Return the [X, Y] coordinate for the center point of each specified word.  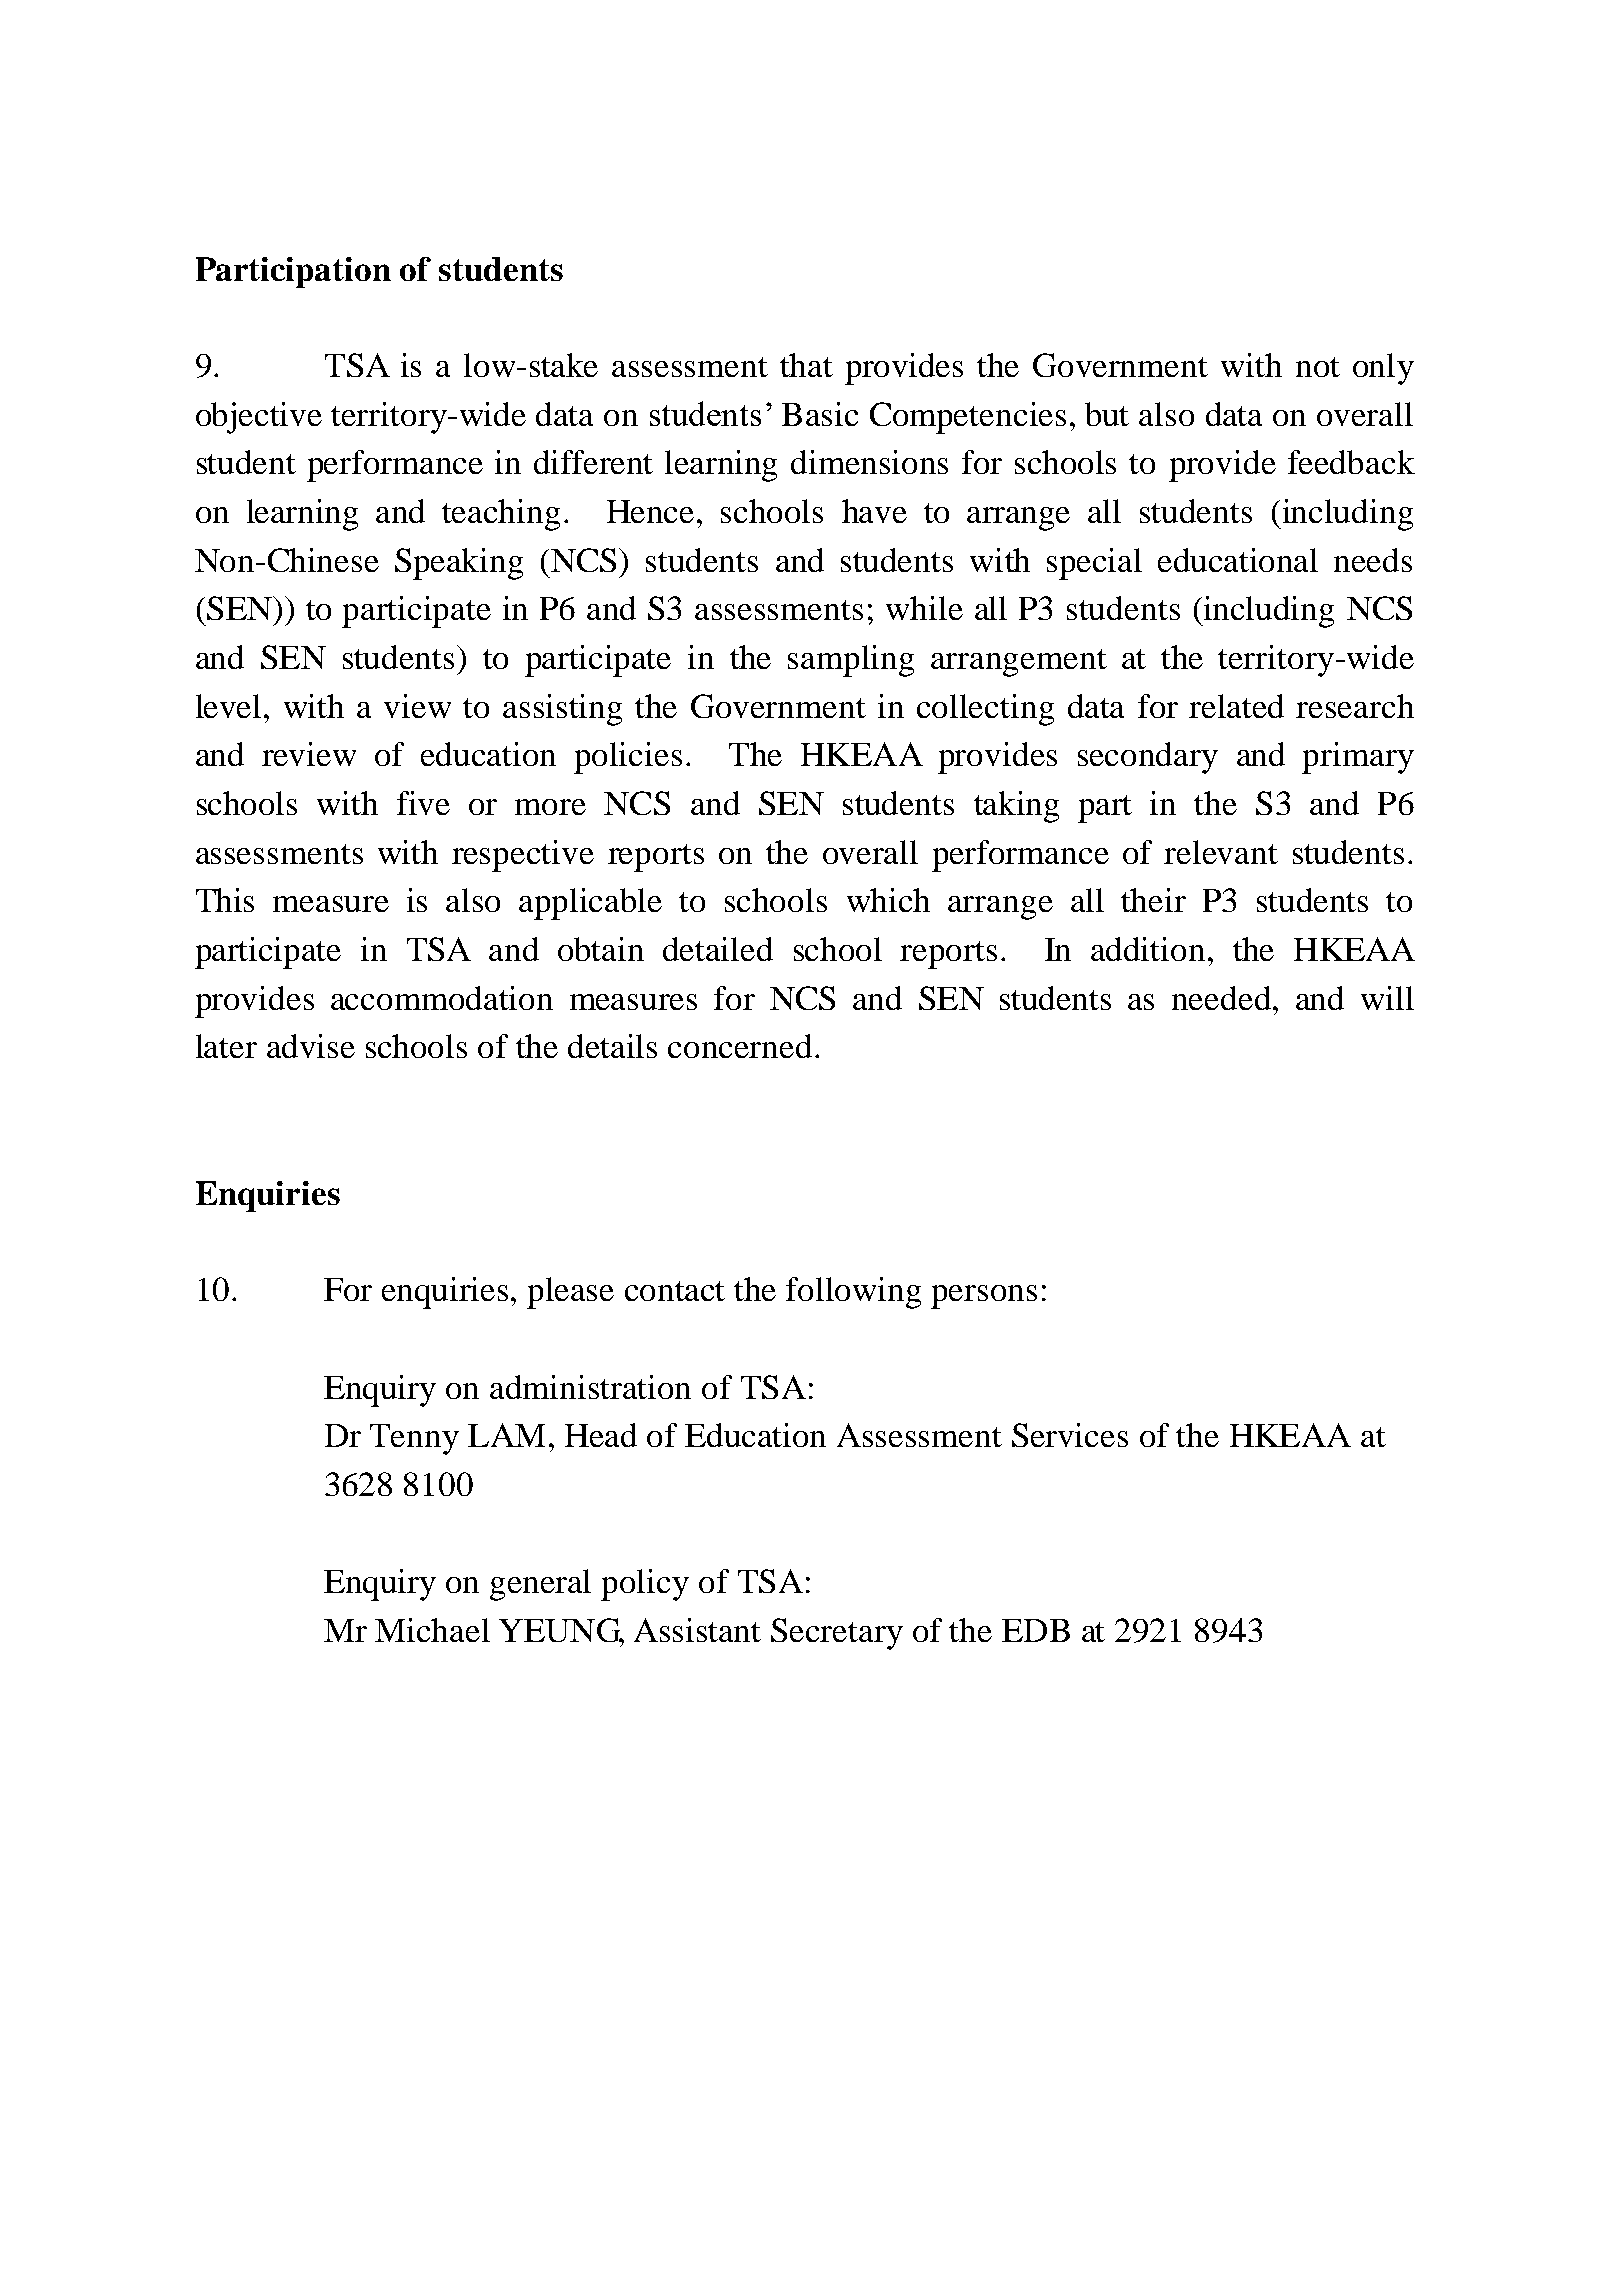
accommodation [442, 998]
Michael [432, 1630]
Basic [820, 414]
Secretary [837, 1634]
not [1318, 367]
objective [259, 418]
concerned [740, 1046]
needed [1221, 998]
